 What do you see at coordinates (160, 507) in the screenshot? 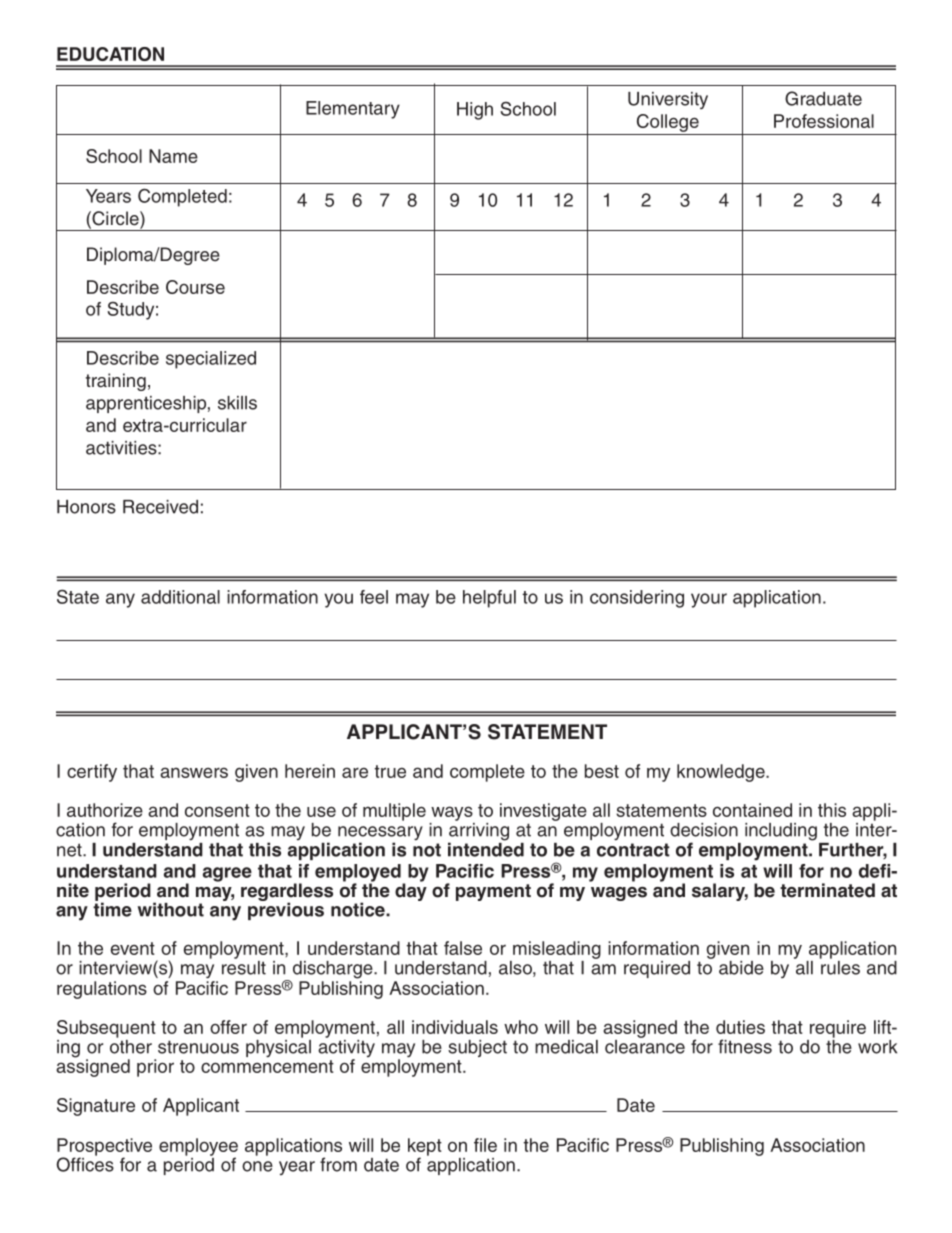
I see `Received` at bounding box center [160, 507].
